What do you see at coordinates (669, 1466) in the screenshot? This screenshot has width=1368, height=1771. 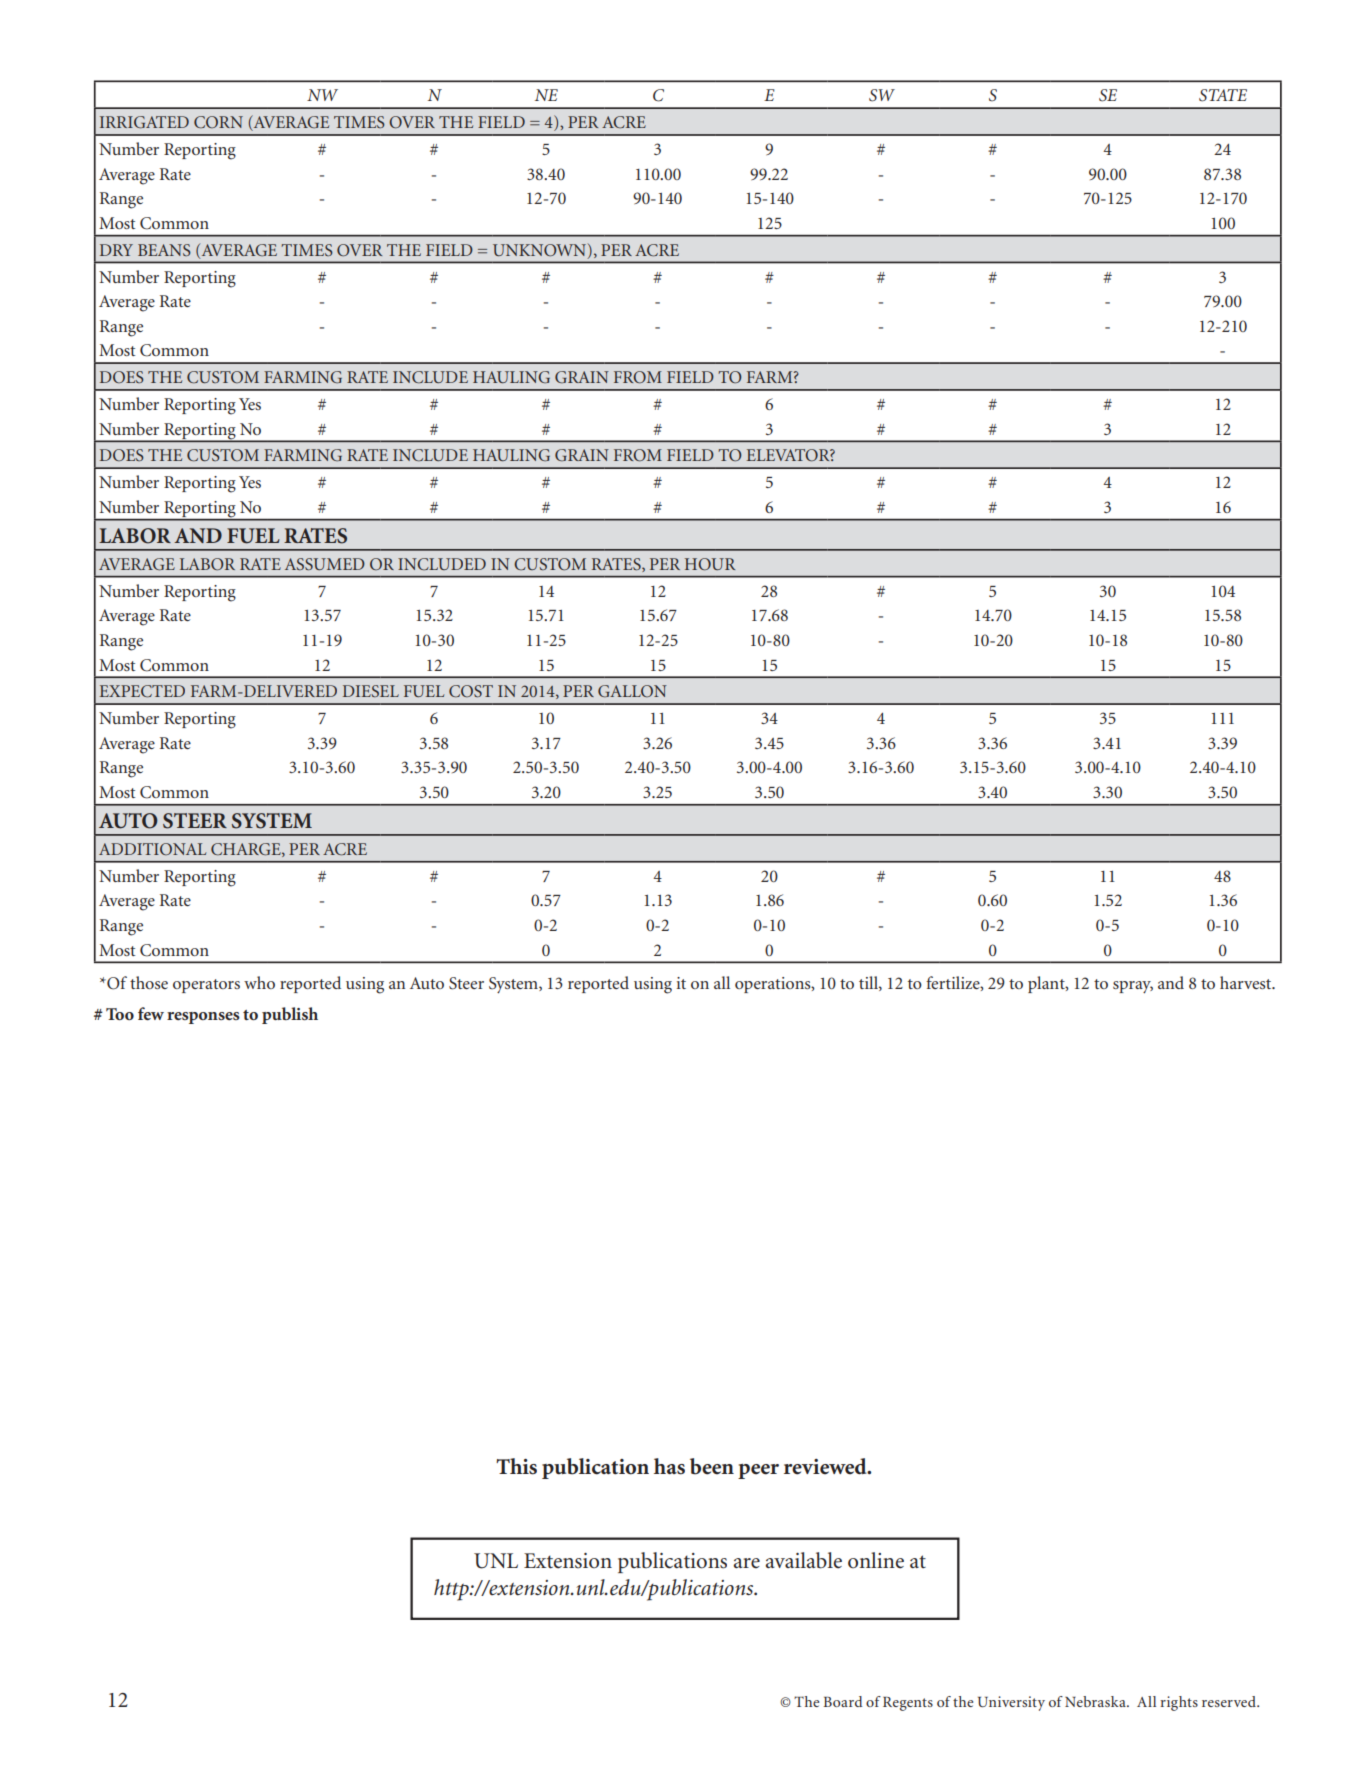 I see `has` at bounding box center [669, 1466].
